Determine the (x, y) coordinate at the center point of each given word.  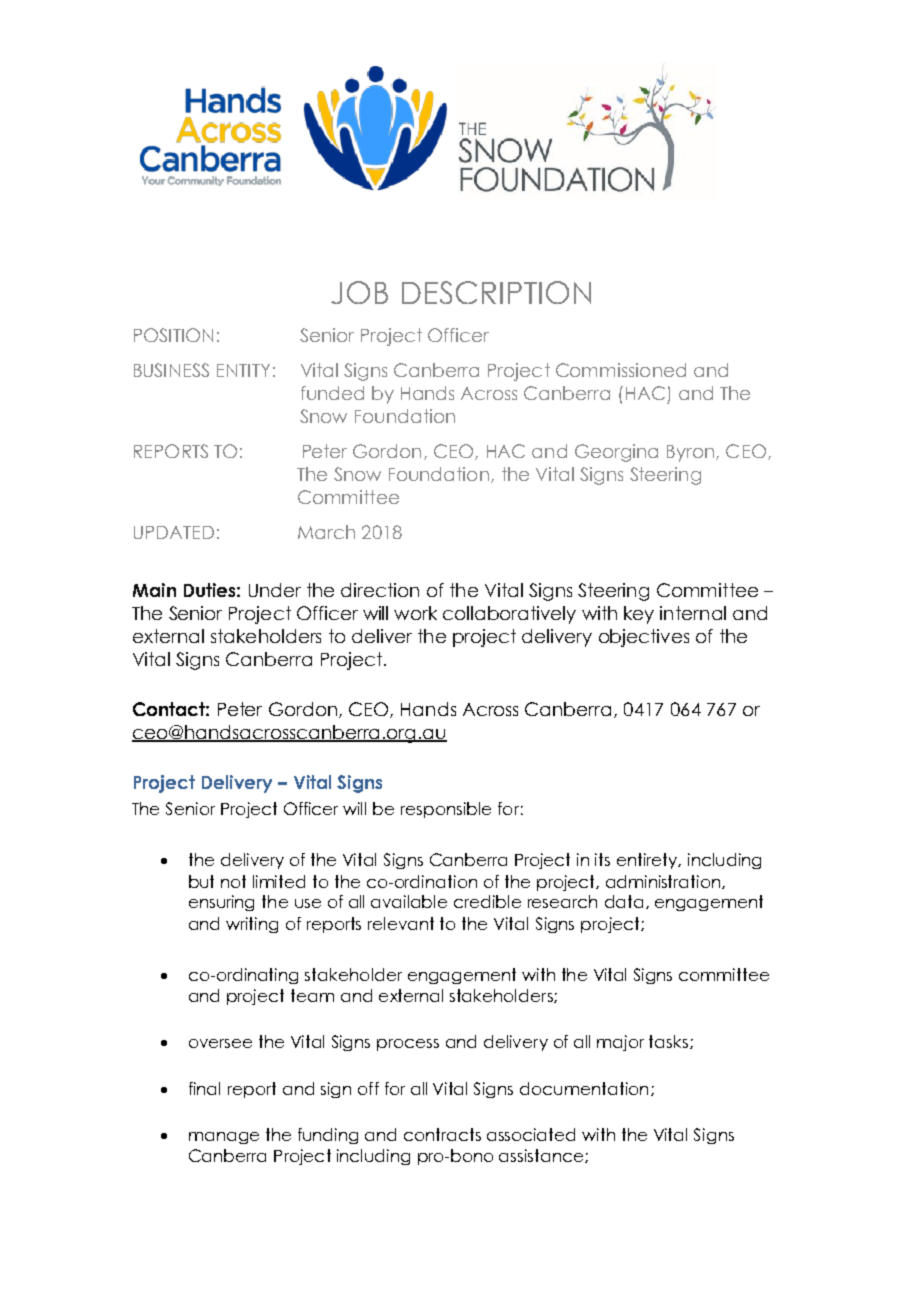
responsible (446, 810)
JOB (359, 292)
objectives (644, 638)
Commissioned (621, 370)
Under (275, 590)
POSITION (173, 335)
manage (224, 1138)
